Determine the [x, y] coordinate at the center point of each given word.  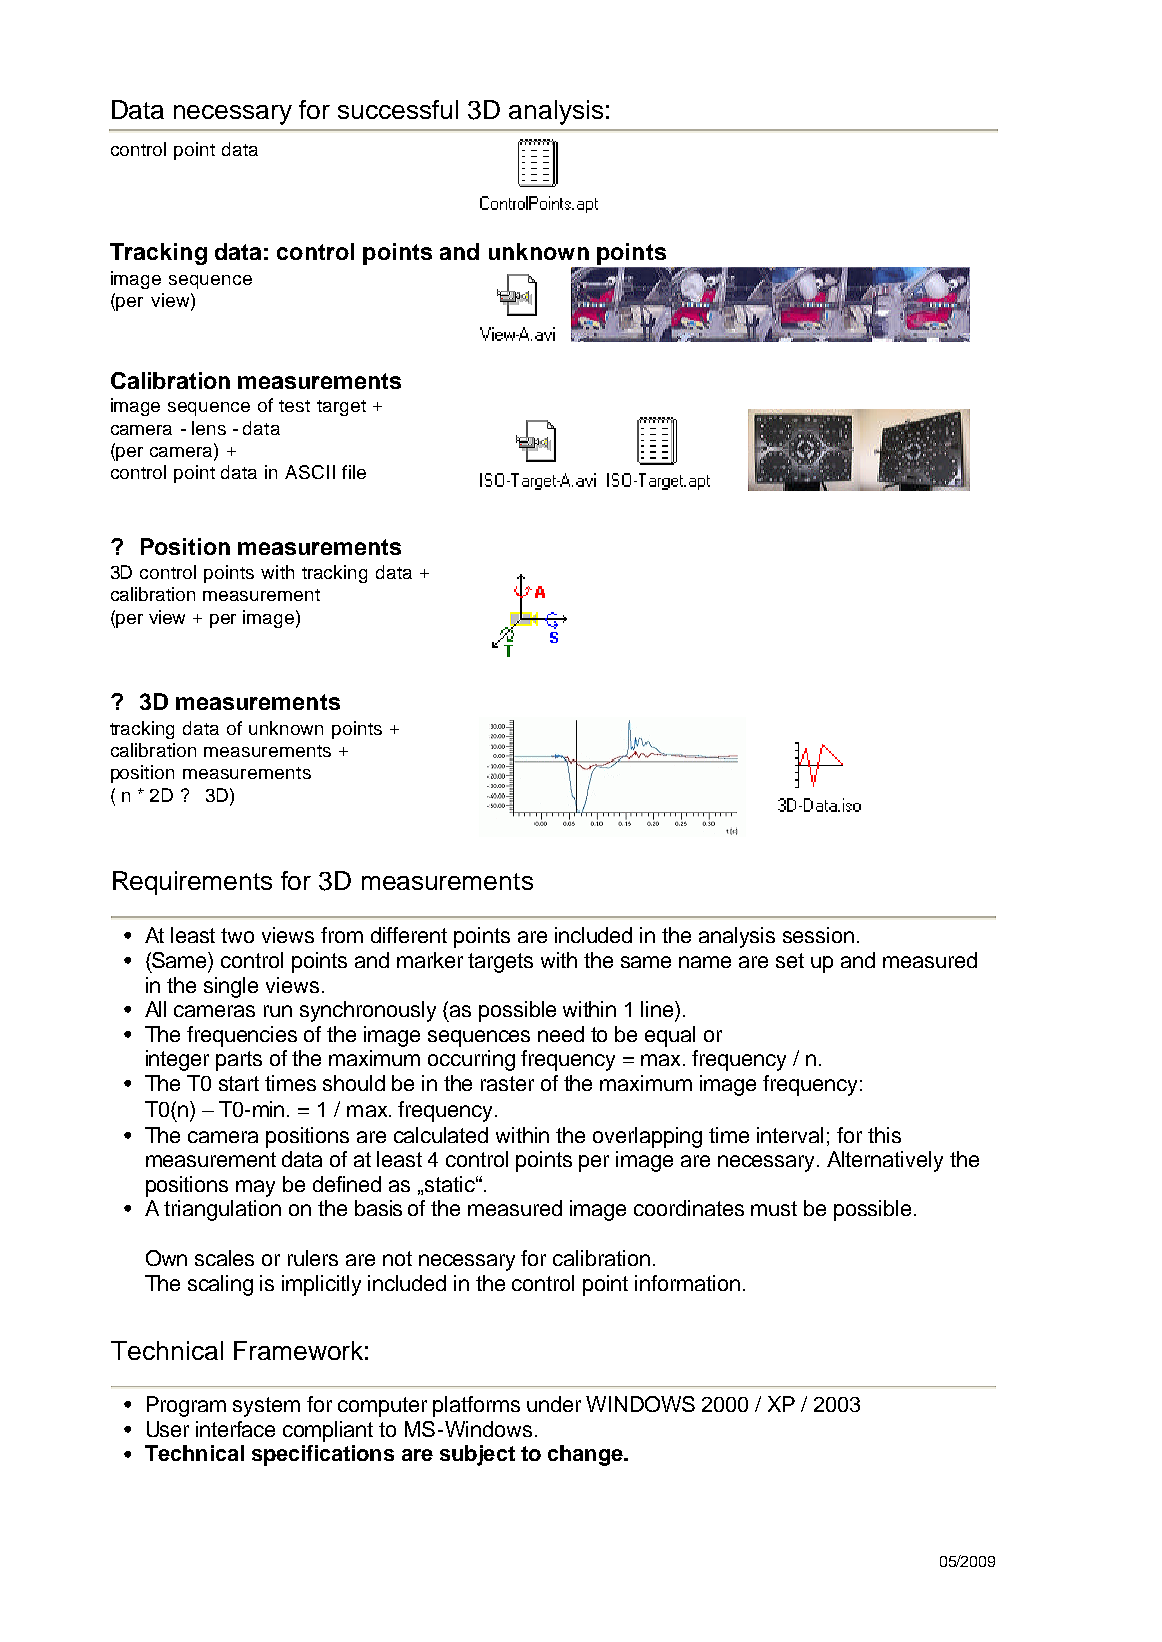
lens [209, 428]
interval [790, 1135]
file [354, 472]
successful [398, 109]
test [294, 406]
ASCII [310, 472]
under [554, 1404]
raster [507, 1083]
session [818, 935]
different [409, 935]
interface [235, 1429]
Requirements [192, 883]
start [239, 1083]
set [790, 960]
